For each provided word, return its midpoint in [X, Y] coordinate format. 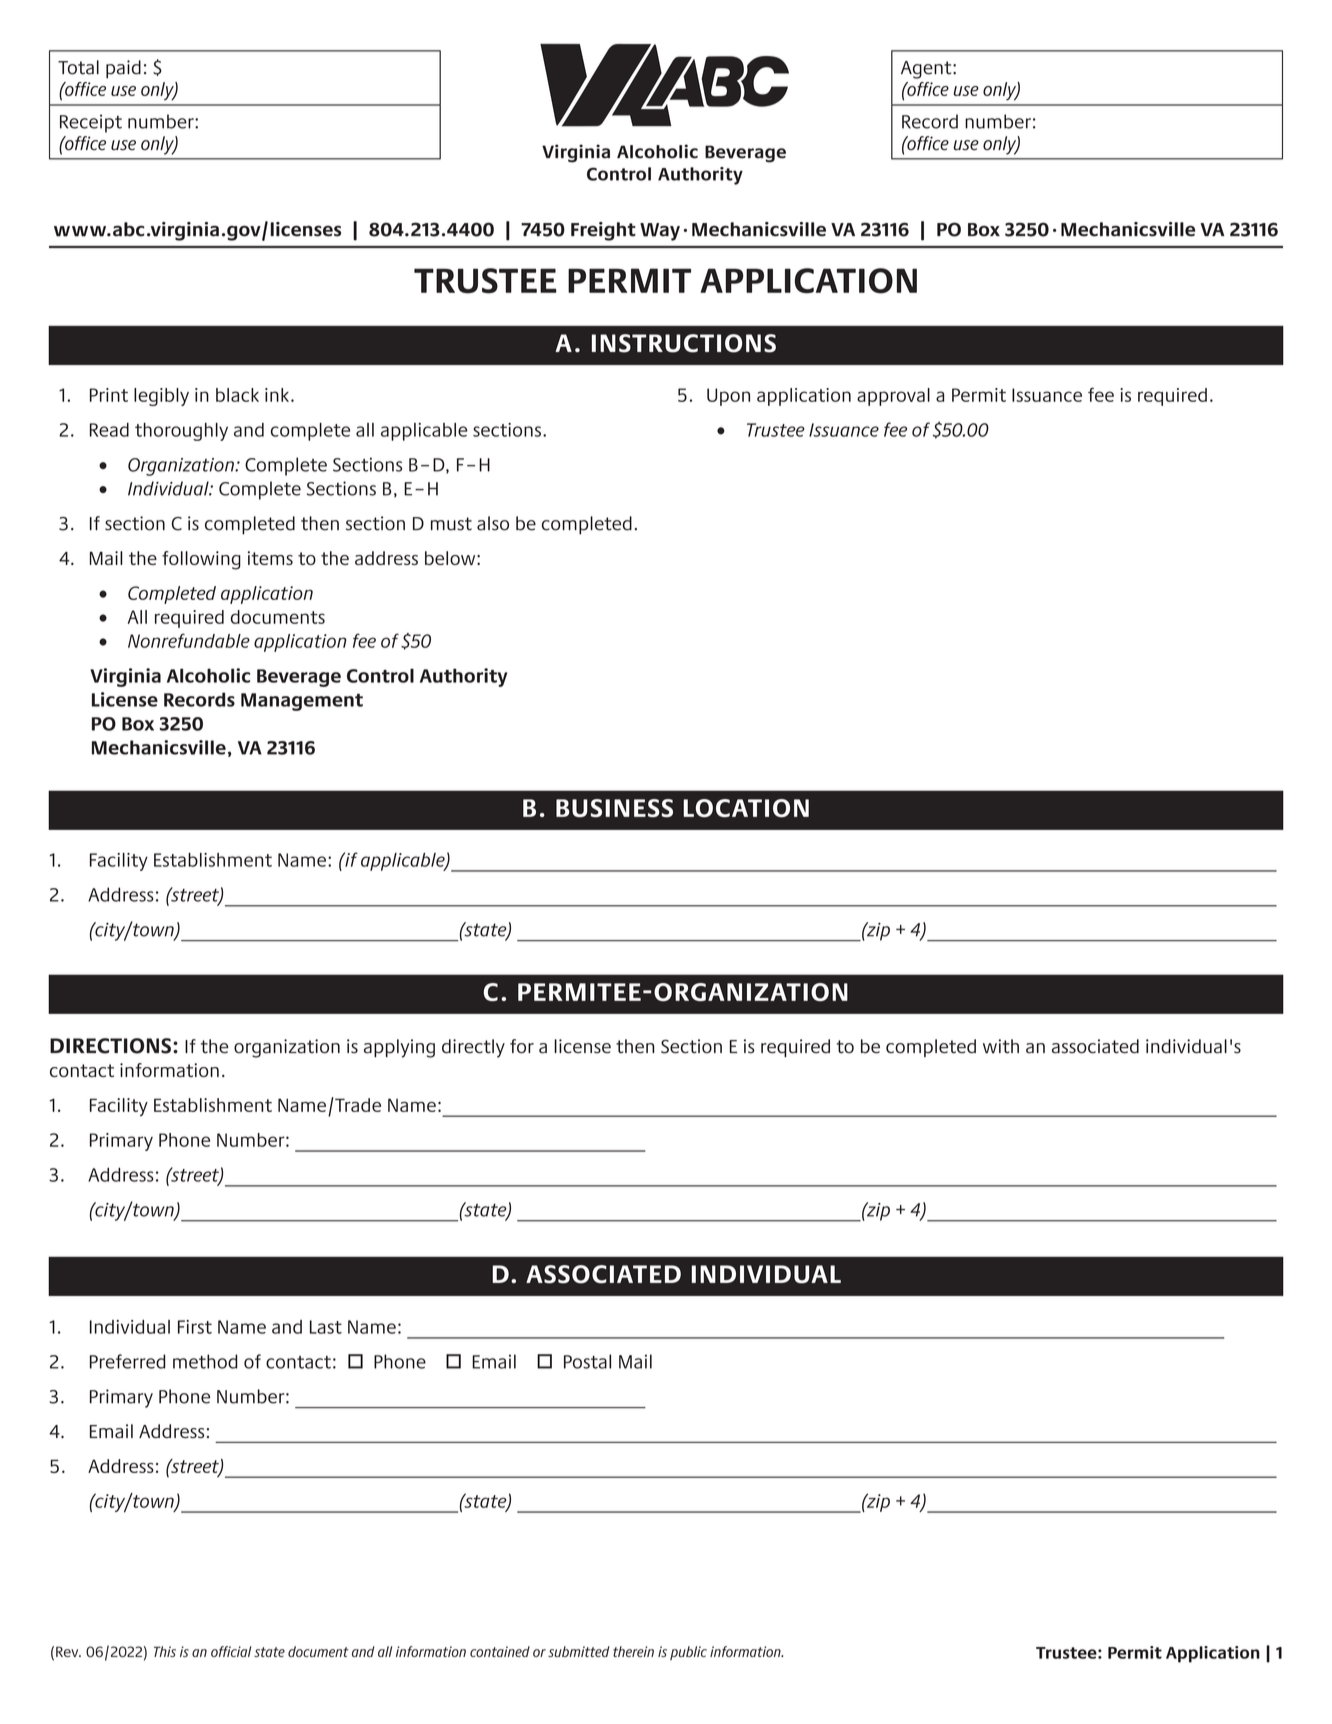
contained [500, 1651]
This [165, 1651]
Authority [463, 677]
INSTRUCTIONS [684, 343]
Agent [927, 70]
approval [893, 397]
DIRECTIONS [110, 1046]
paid [123, 69]
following [201, 560]
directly [473, 1048]
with [1001, 1046]
